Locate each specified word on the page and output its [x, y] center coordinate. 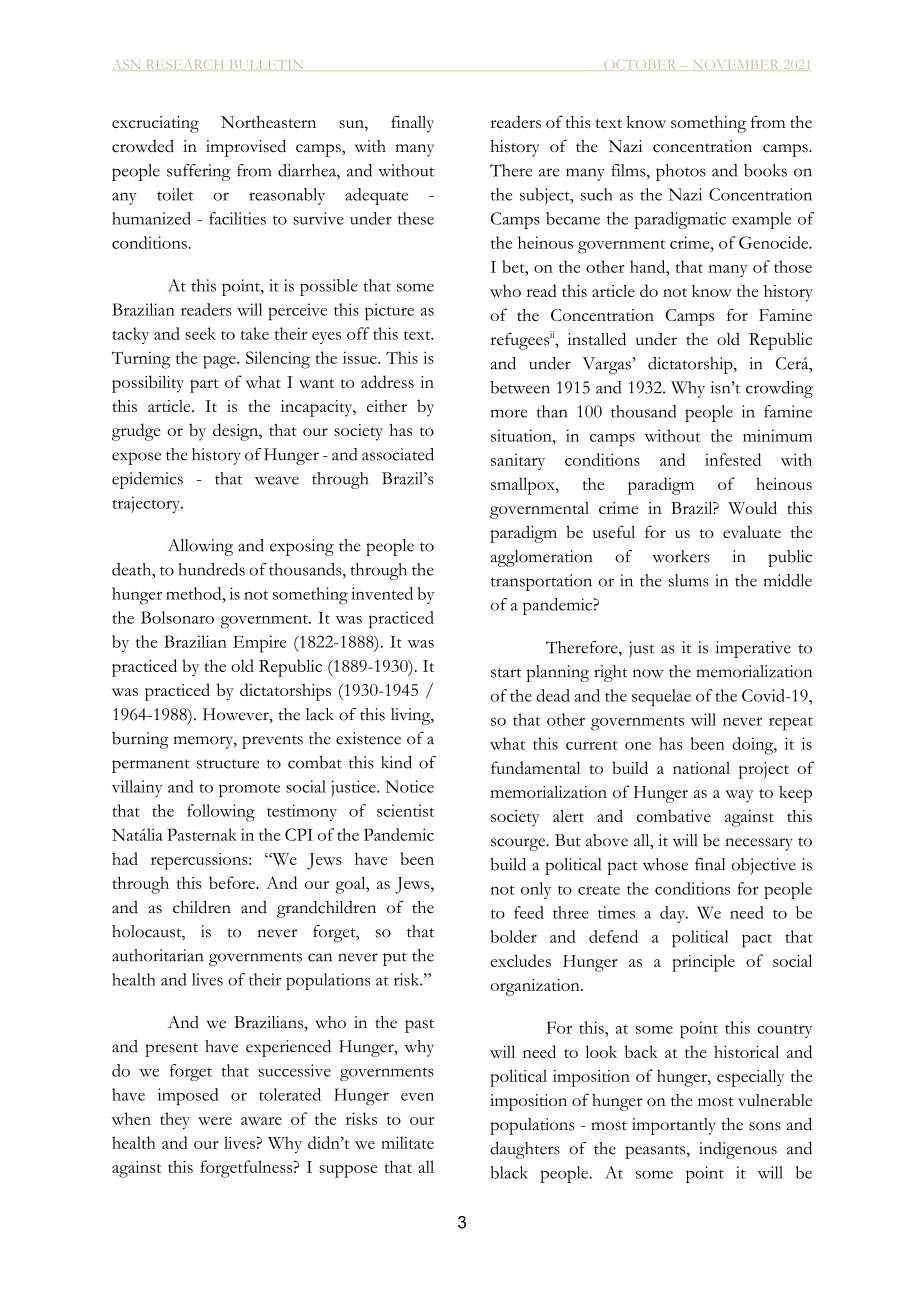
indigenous [738, 1150]
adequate [376, 196]
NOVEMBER [736, 64]
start [506, 673]
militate [407, 1142]
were [215, 1121]
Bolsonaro [177, 617]
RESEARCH [185, 64]
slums [689, 580]
